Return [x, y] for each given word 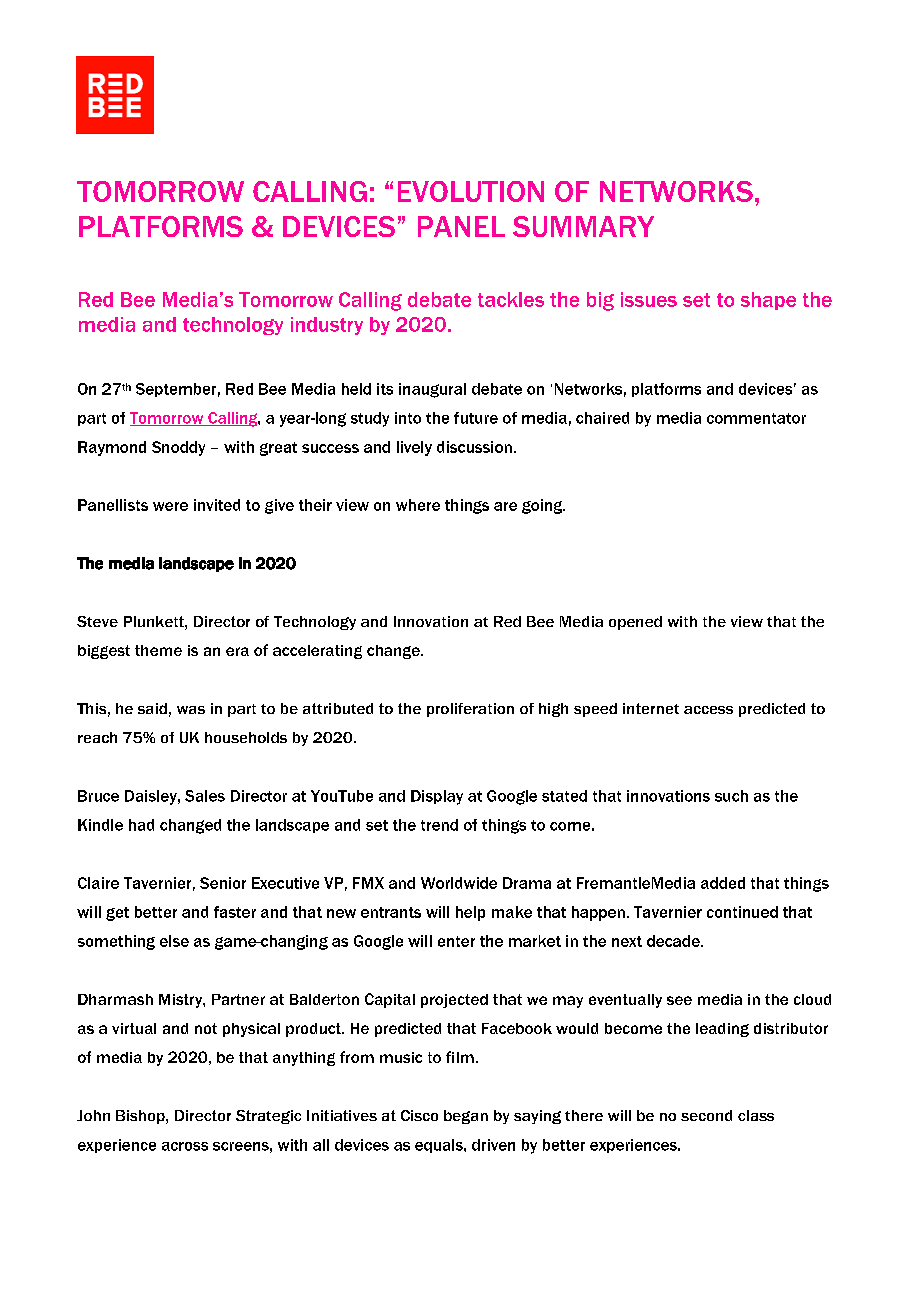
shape [768, 301]
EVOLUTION [471, 191]
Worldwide [459, 883]
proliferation [470, 710]
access [708, 710]
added [723, 883]
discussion [474, 447]
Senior [223, 883]
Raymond [112, 448]
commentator [756, 418]
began [466, 1117]
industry [327, 326]
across [185, 1146]
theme [158, 650]
